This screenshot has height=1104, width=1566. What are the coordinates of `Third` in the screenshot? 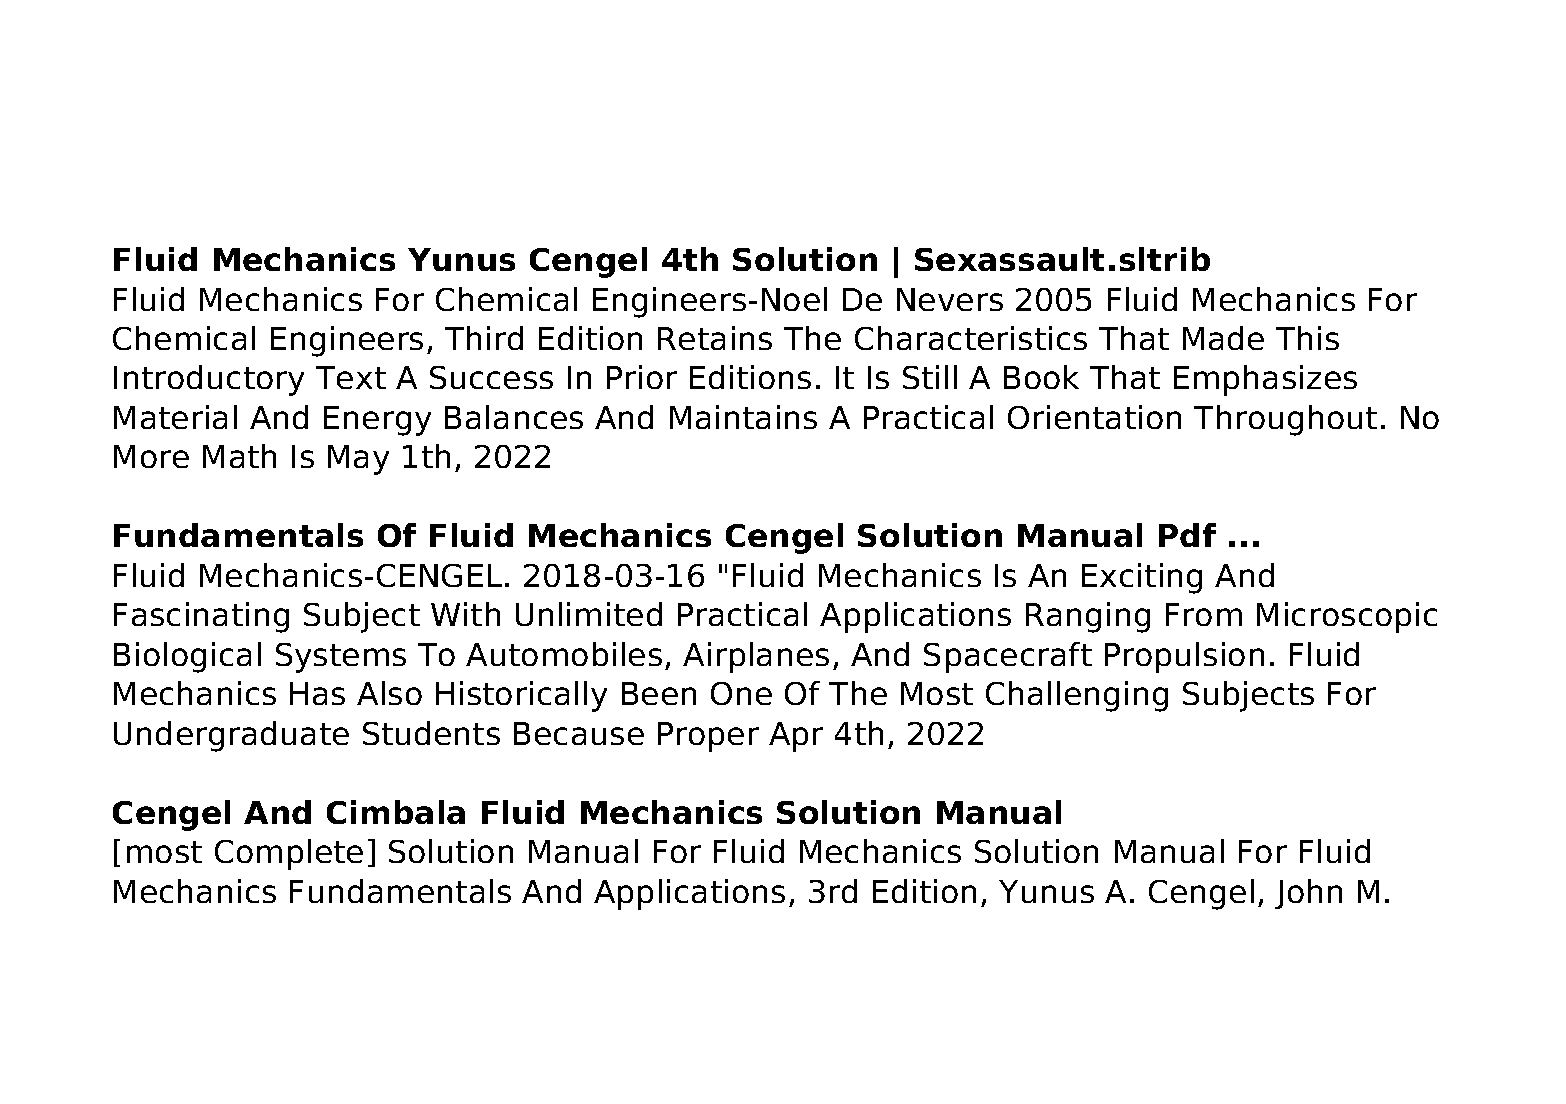 It's located at (484, 338).
